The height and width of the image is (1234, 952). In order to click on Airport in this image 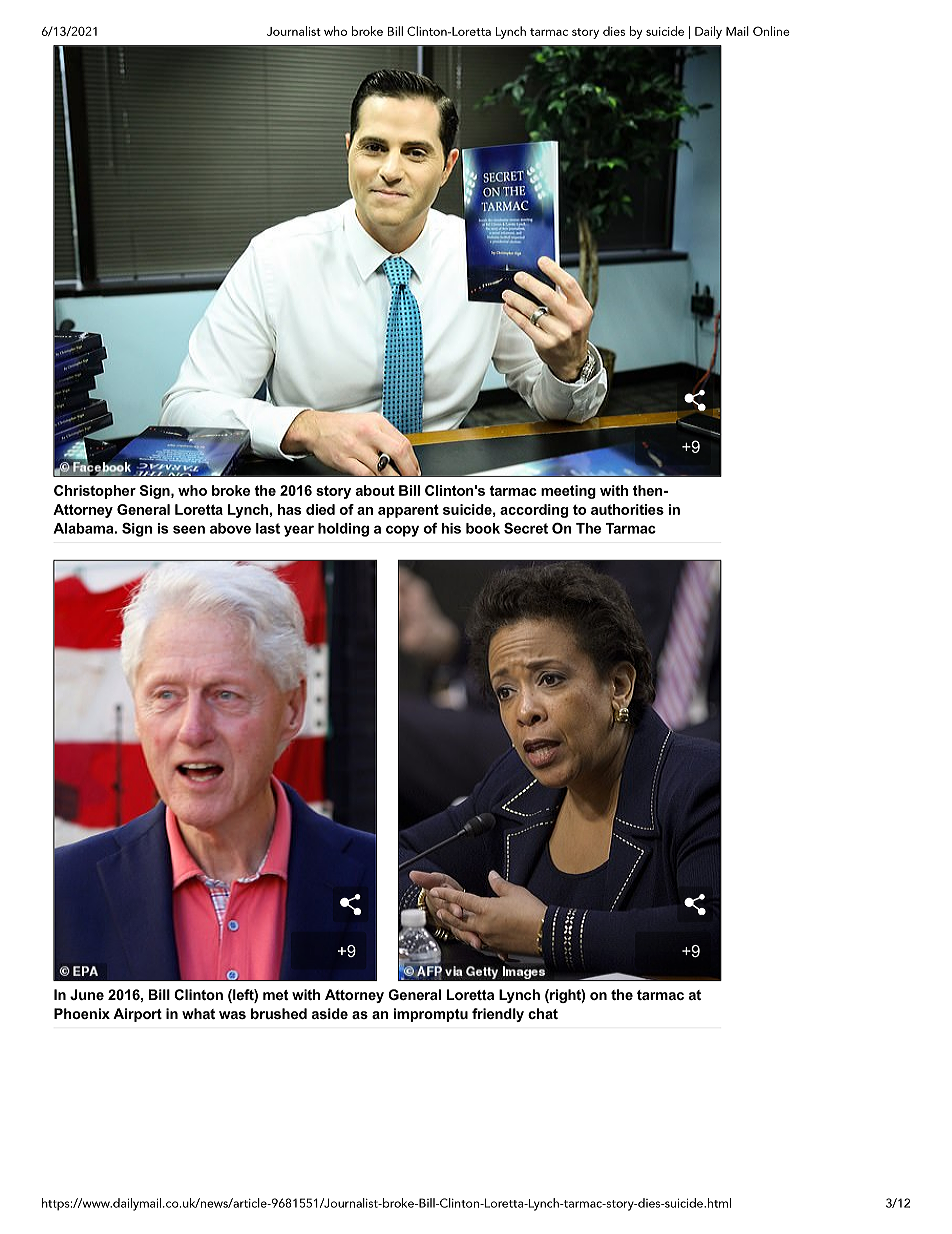, I will do `click(137, 1015)`.
